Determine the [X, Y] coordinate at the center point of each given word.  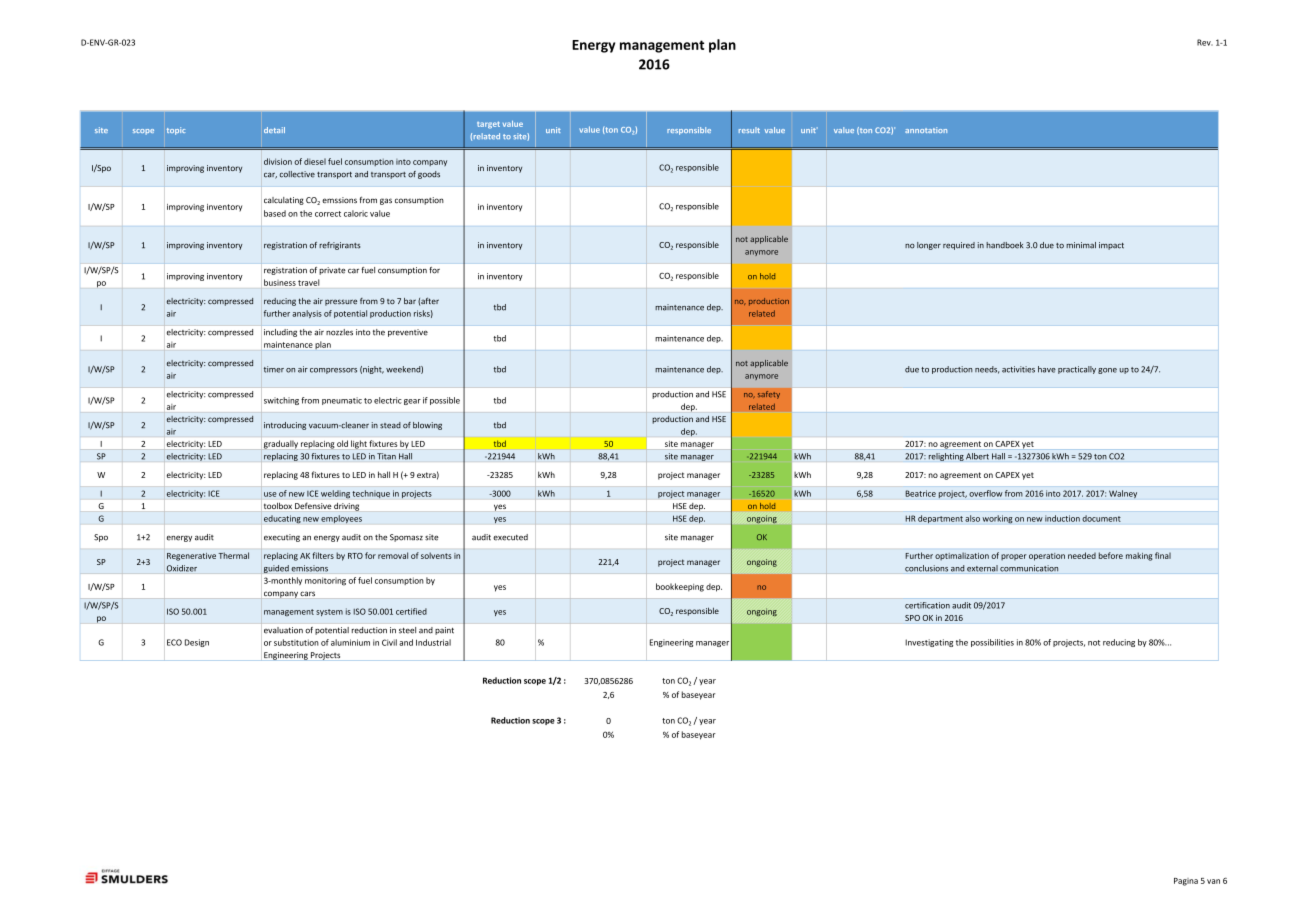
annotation [926, 130]
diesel [315, 161]
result [749, 130]
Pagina [1186, 882]
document [1101, 518]
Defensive [313, 506]
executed [510, 537]
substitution [296, 642]
